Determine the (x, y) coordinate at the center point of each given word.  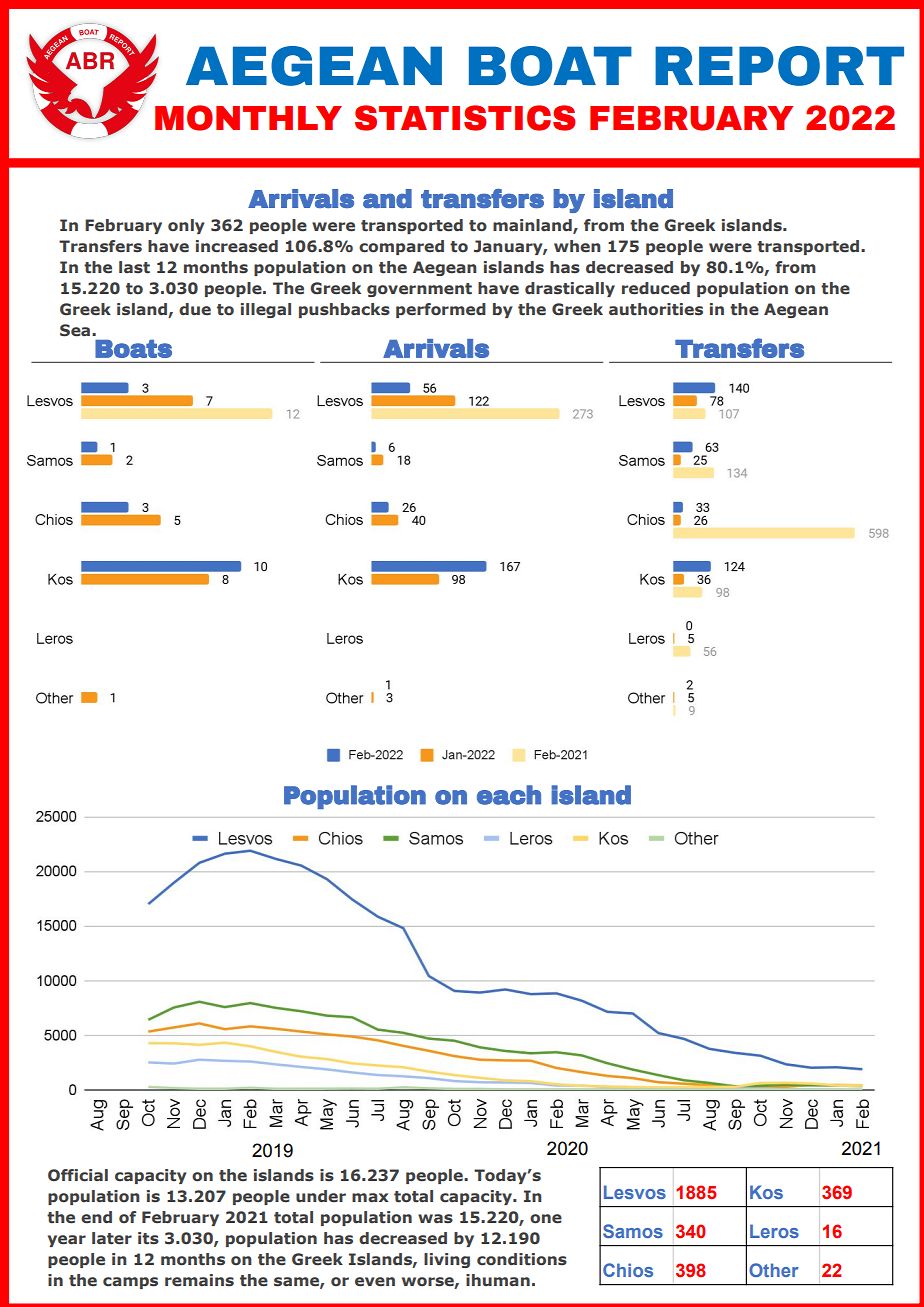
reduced (656, 288)
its (148, 1238)
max (370, 1197)
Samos (633, 1231)
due (195, 309)
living (447, 1260)
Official (78, 1175)
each (509, 795)
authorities (656, 309)
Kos (766, 1192)
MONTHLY (248, 118)
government (419, 290)
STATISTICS (465, 118)
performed (441, 310)
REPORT (779, 66)
